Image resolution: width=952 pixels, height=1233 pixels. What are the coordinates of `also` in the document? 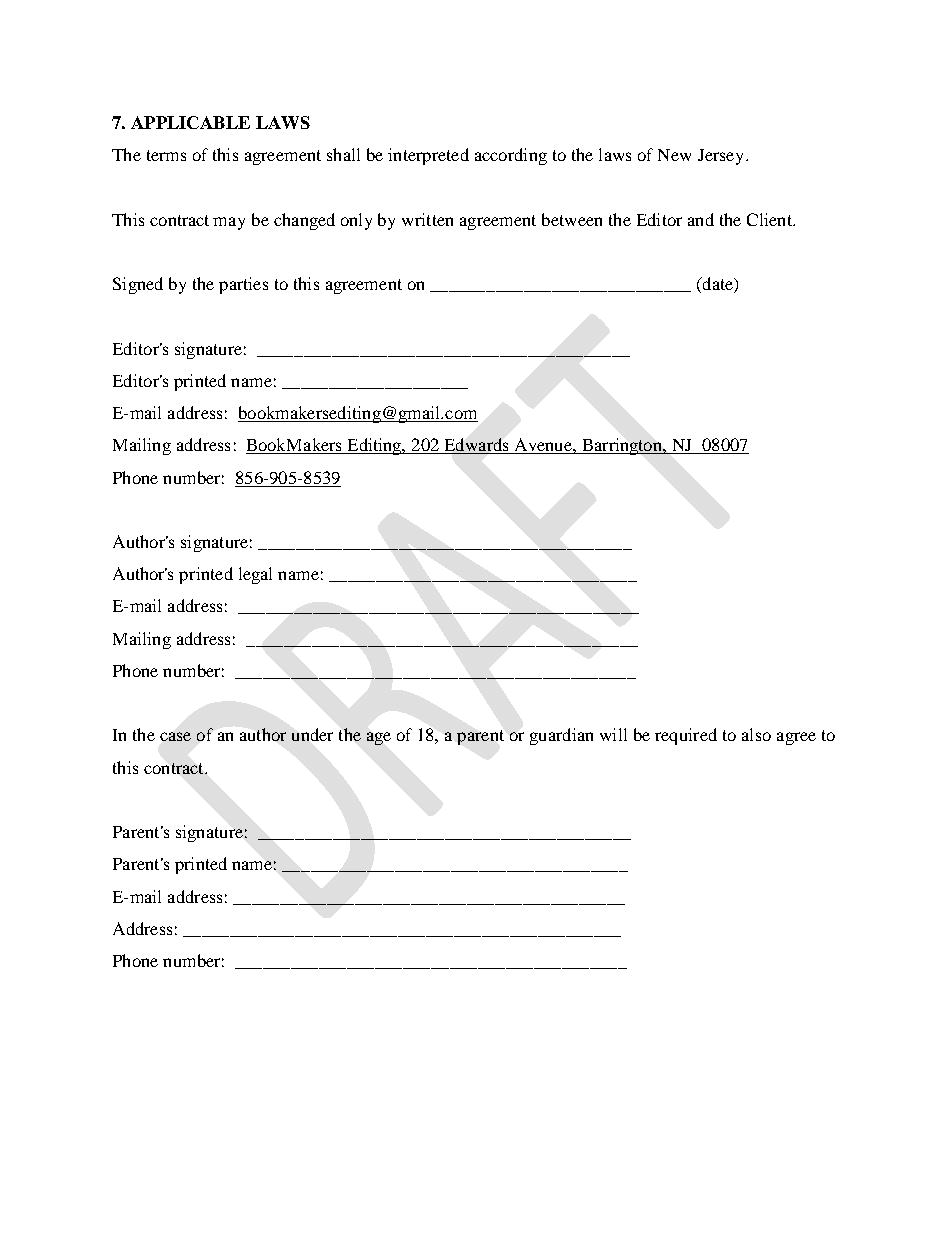 It's located at (756, 734).
